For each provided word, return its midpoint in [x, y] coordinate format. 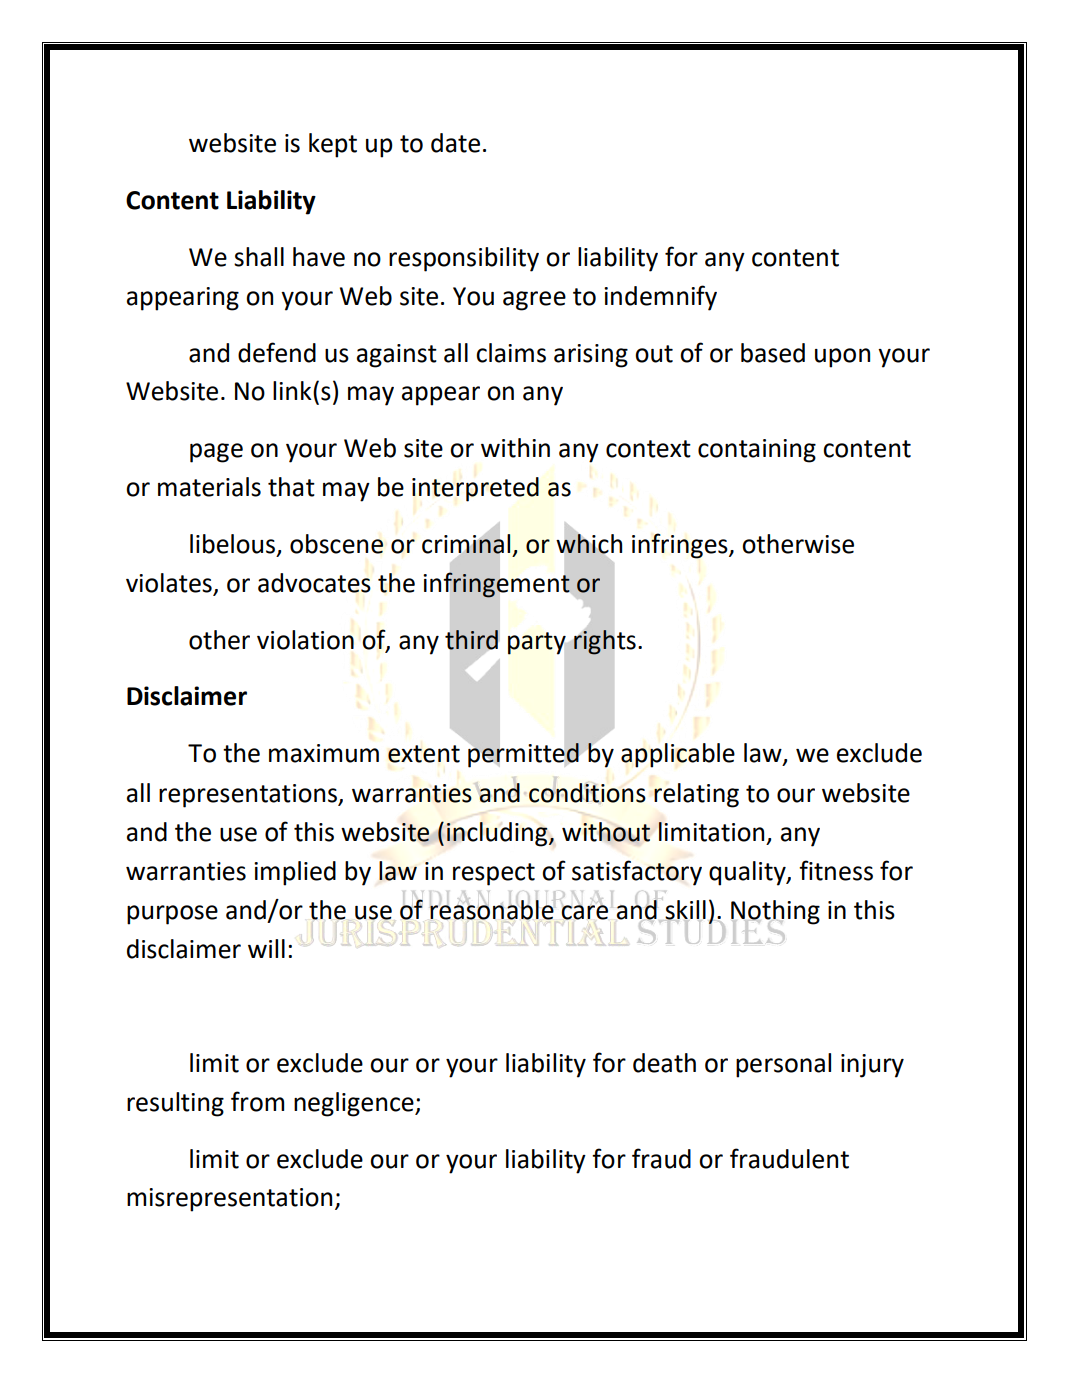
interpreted [475, 489]
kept [333, 145]
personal [783, 1065]
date [455, 143]
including [498, 834]
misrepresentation [229, 1200]
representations [249, 796]
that [291, 487]
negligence [355, 1104]
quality [748, 873]
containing [757, 451]
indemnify [660, 298]
